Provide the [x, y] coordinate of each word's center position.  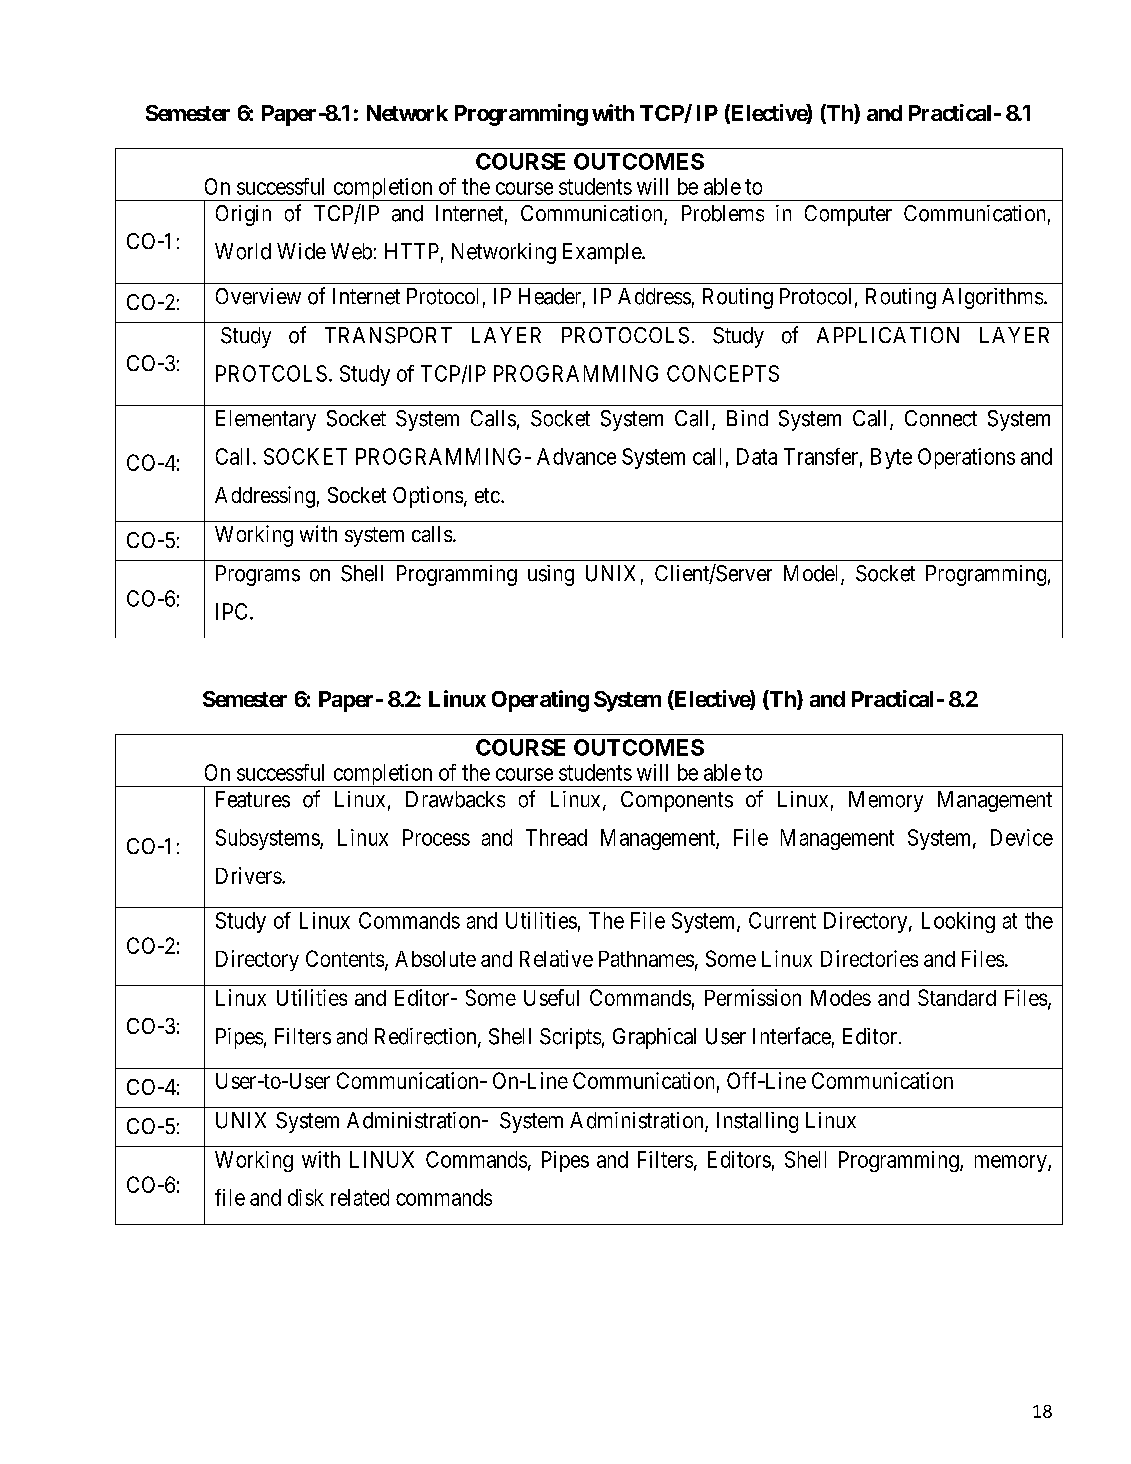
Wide [301, 251]
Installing [757, 1122]
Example [603, 253]
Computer [848, 215]
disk [306, 1197]
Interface [792, 1036]
